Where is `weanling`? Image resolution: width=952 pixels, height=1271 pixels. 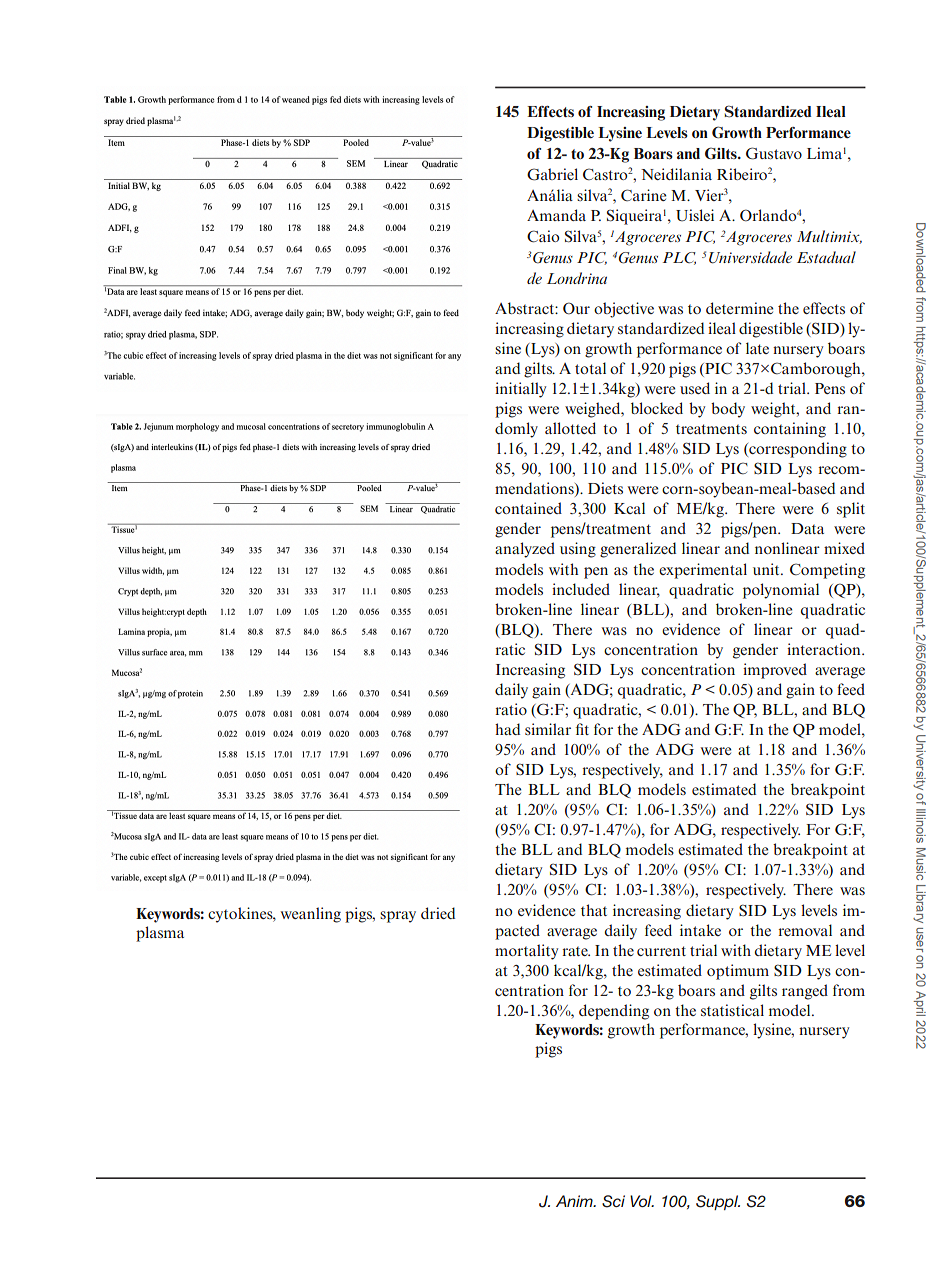
weanling is located at coordinates (310, 915).
